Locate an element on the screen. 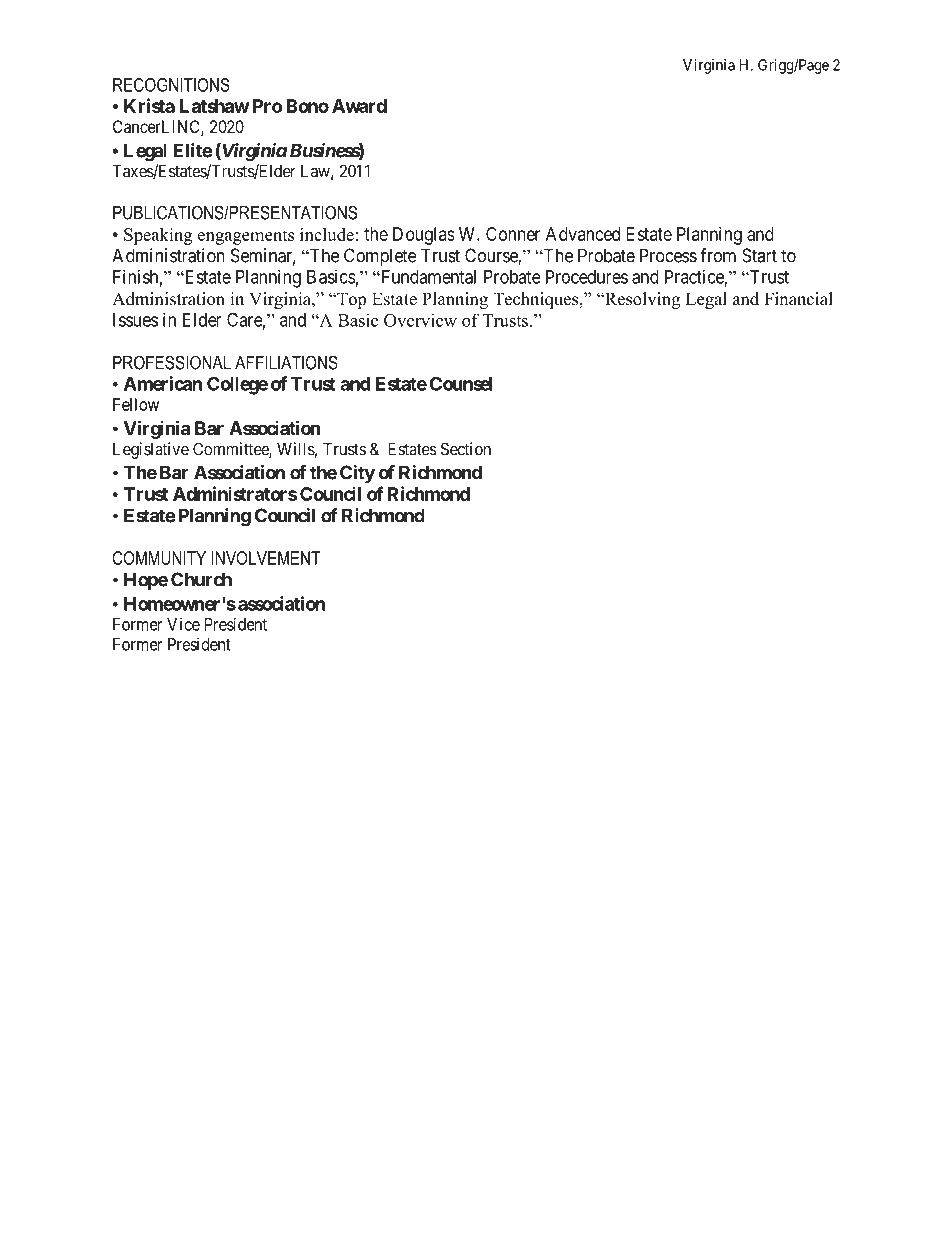 The width and height of the screenshot is (952, 1233). RECOGNITIONS is located at coordinates (171, 85).
